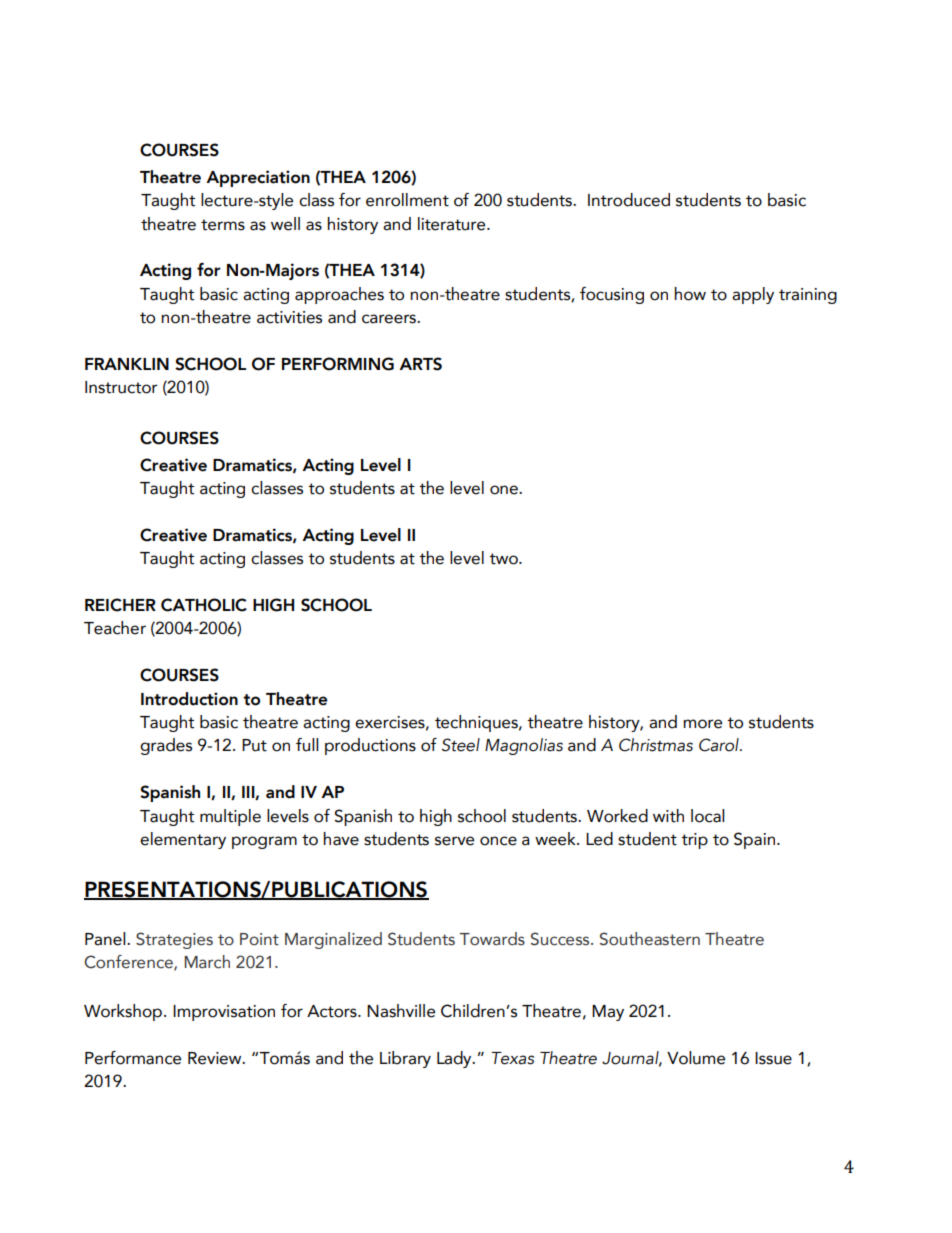 The image size is (952, 1233). Describe the element at coordinates (696, 1058) in the document. I see `Volume` at that location.
